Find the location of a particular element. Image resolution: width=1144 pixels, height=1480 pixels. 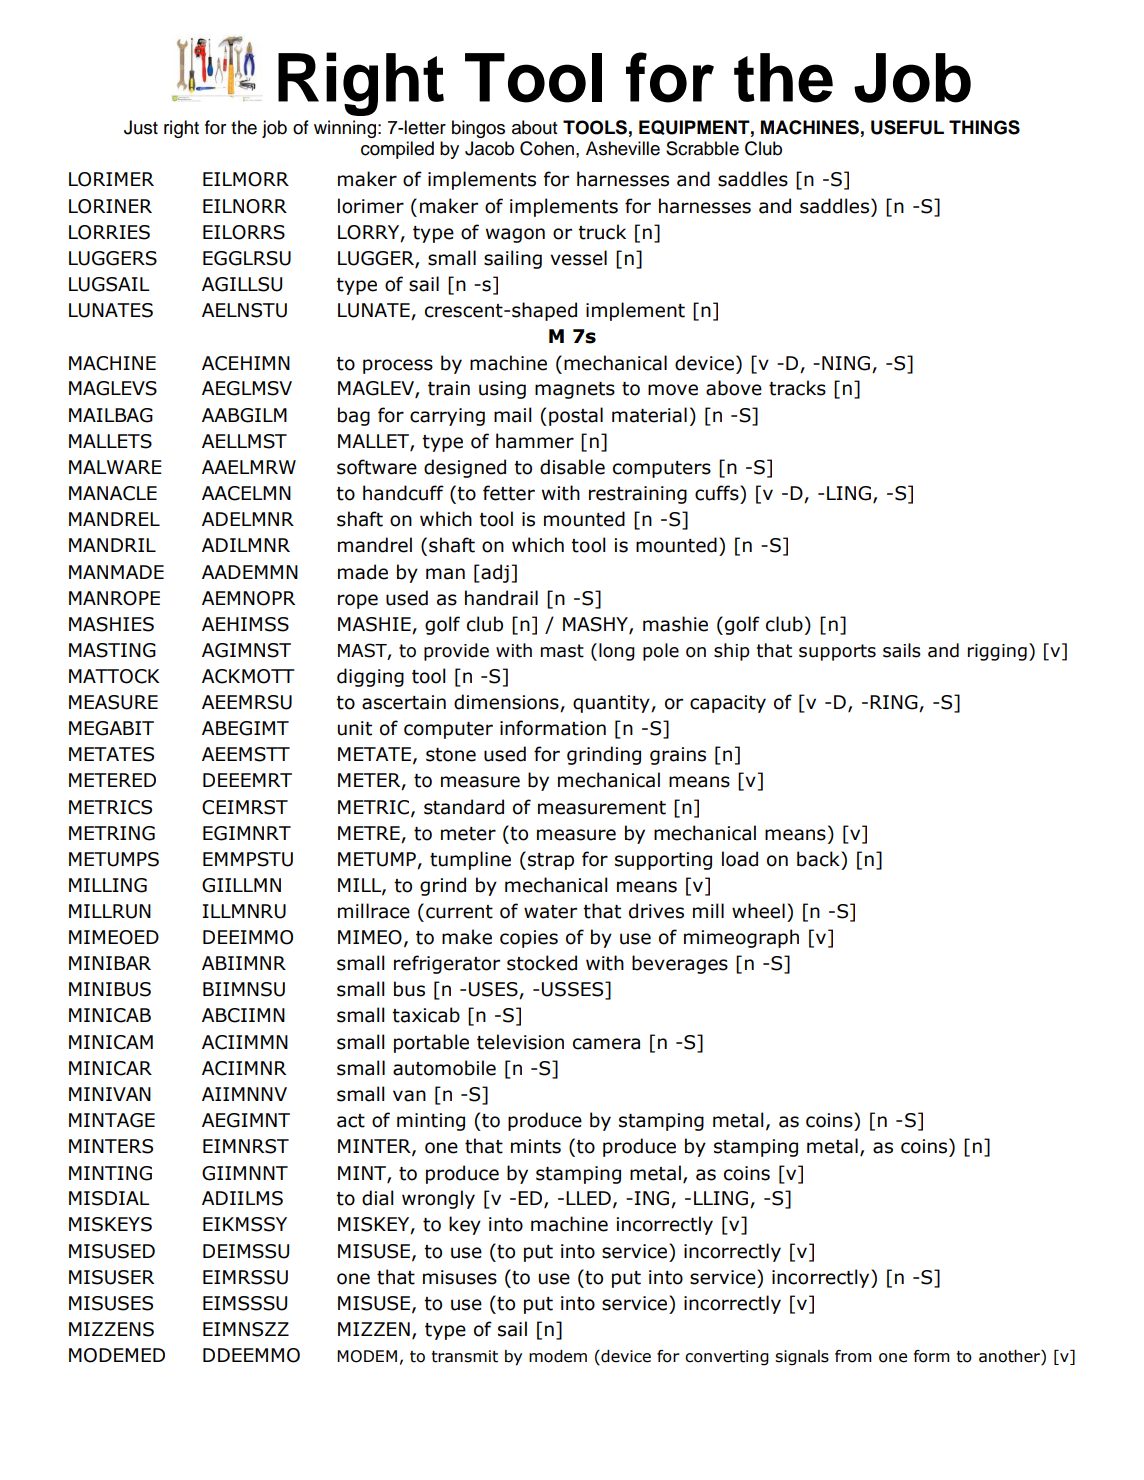

USEFUL is located at coordinates (907, 127).
